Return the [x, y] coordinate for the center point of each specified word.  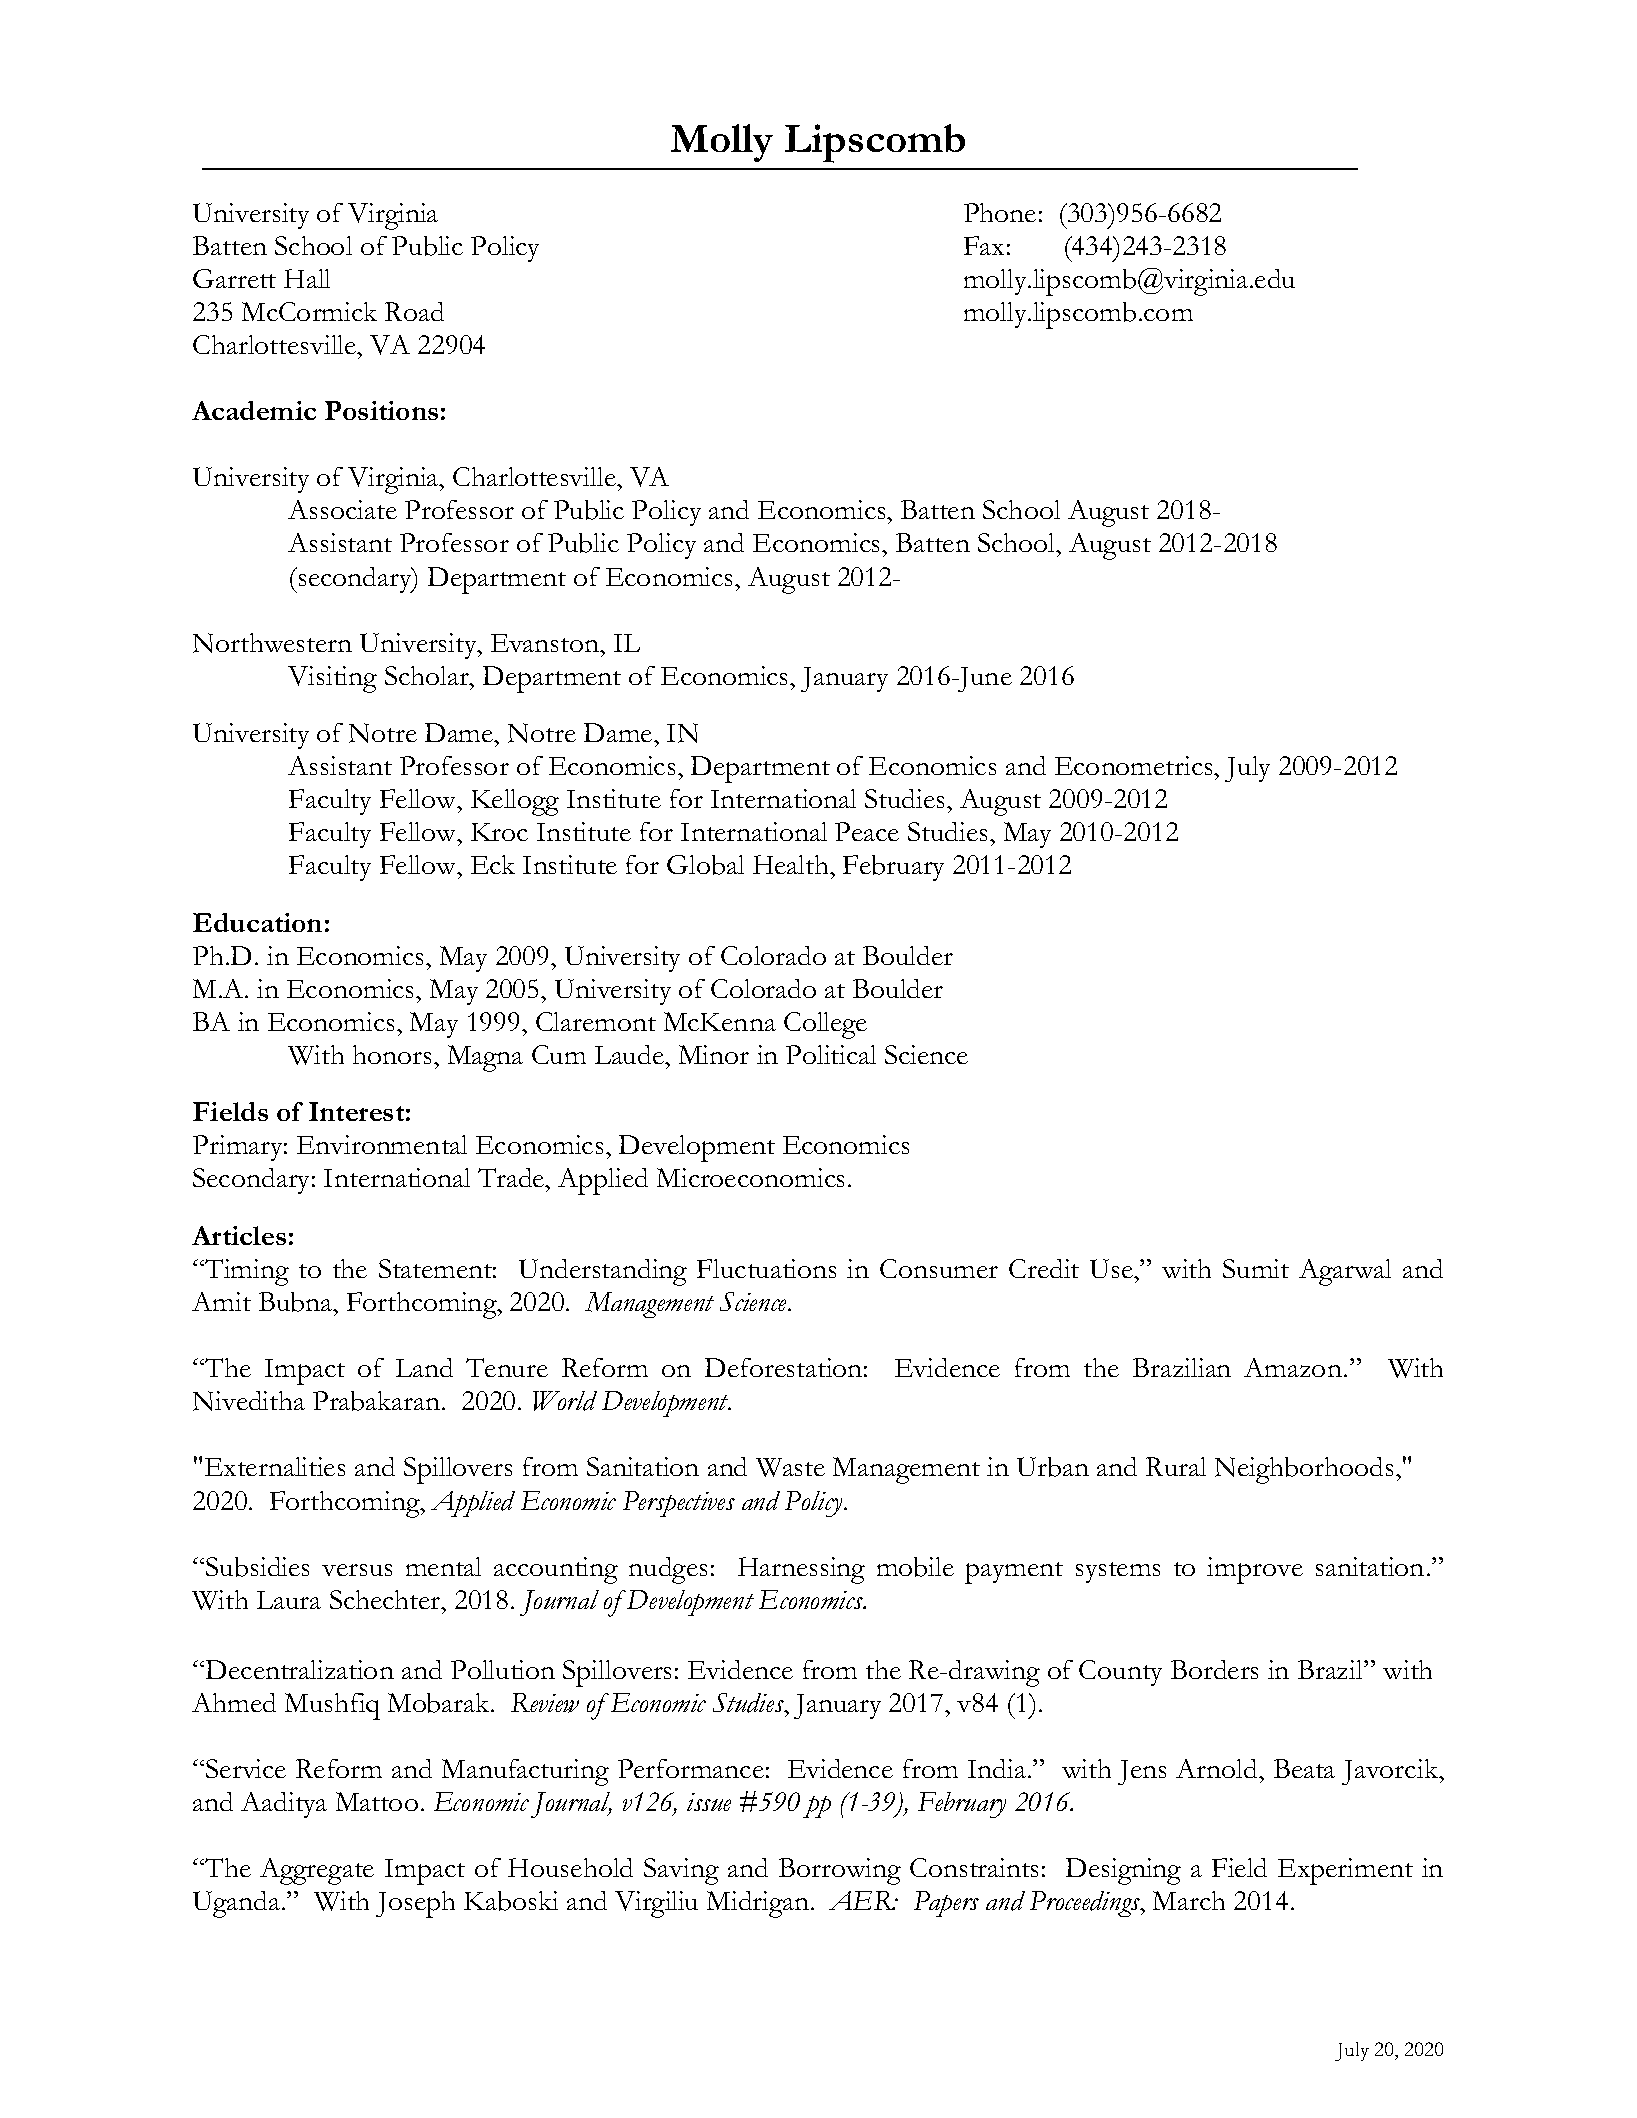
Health [792, 864]
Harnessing [801, 1570]
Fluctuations [766, 1268]
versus [357, 1570]
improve [1255, 1570]
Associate [342, 509]
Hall [307, 278]
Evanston [546, 643]
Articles [239, 1235]
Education [257, 922]
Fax [984, 245]
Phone [1000, 212]
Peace [867, 831]
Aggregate [317, 1871]
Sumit [1256, 1268]
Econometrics [1135, 765]
